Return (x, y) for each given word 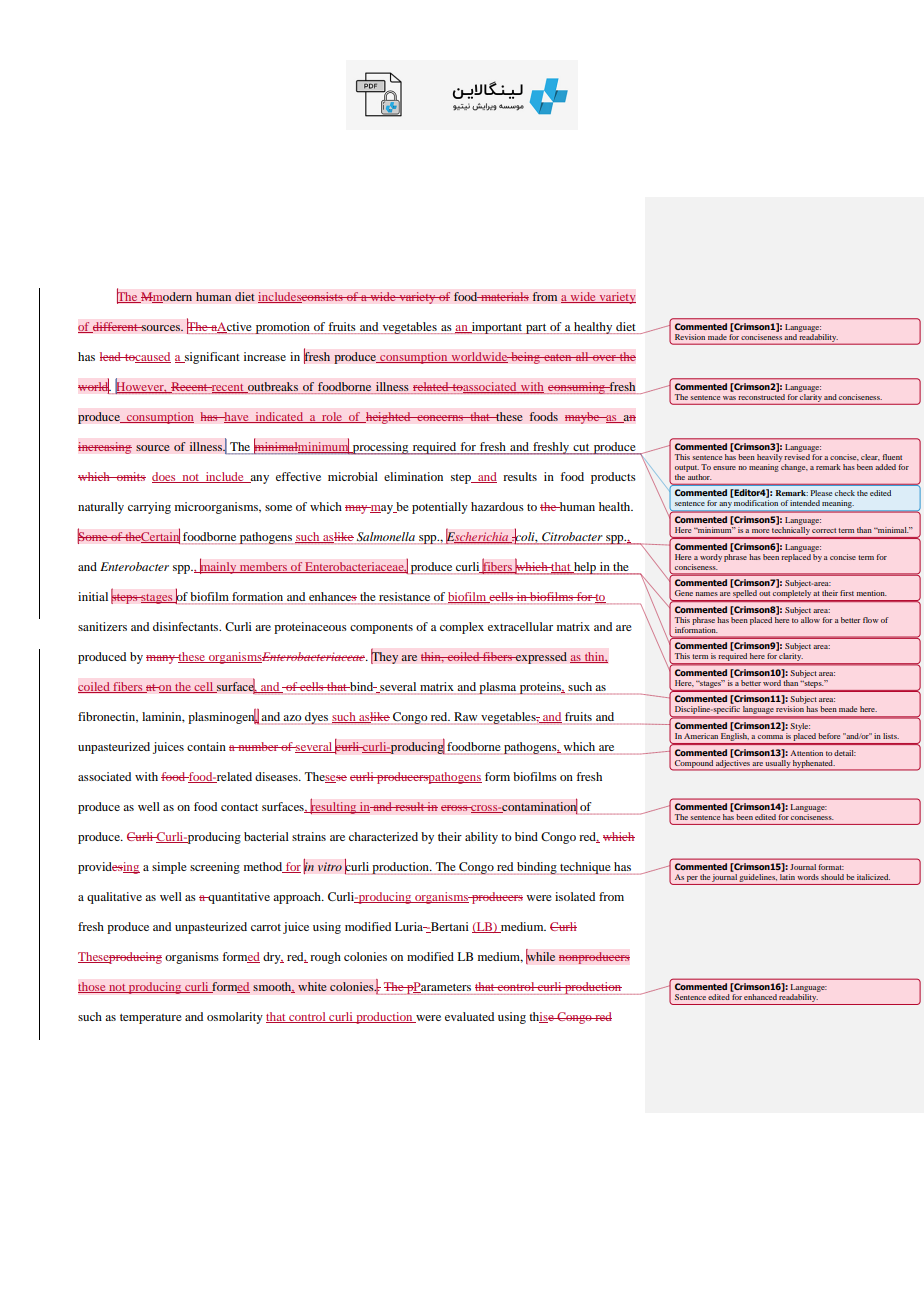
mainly (218, 566)
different (115, 327)
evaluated (469, 1016)
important (497, 328)
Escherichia (478, 536)
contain (206, 746)
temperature (151, 1019)
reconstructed (762, 395)
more (760, 531)
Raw (466, 718)
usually (778, 763)
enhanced (760, 997)
